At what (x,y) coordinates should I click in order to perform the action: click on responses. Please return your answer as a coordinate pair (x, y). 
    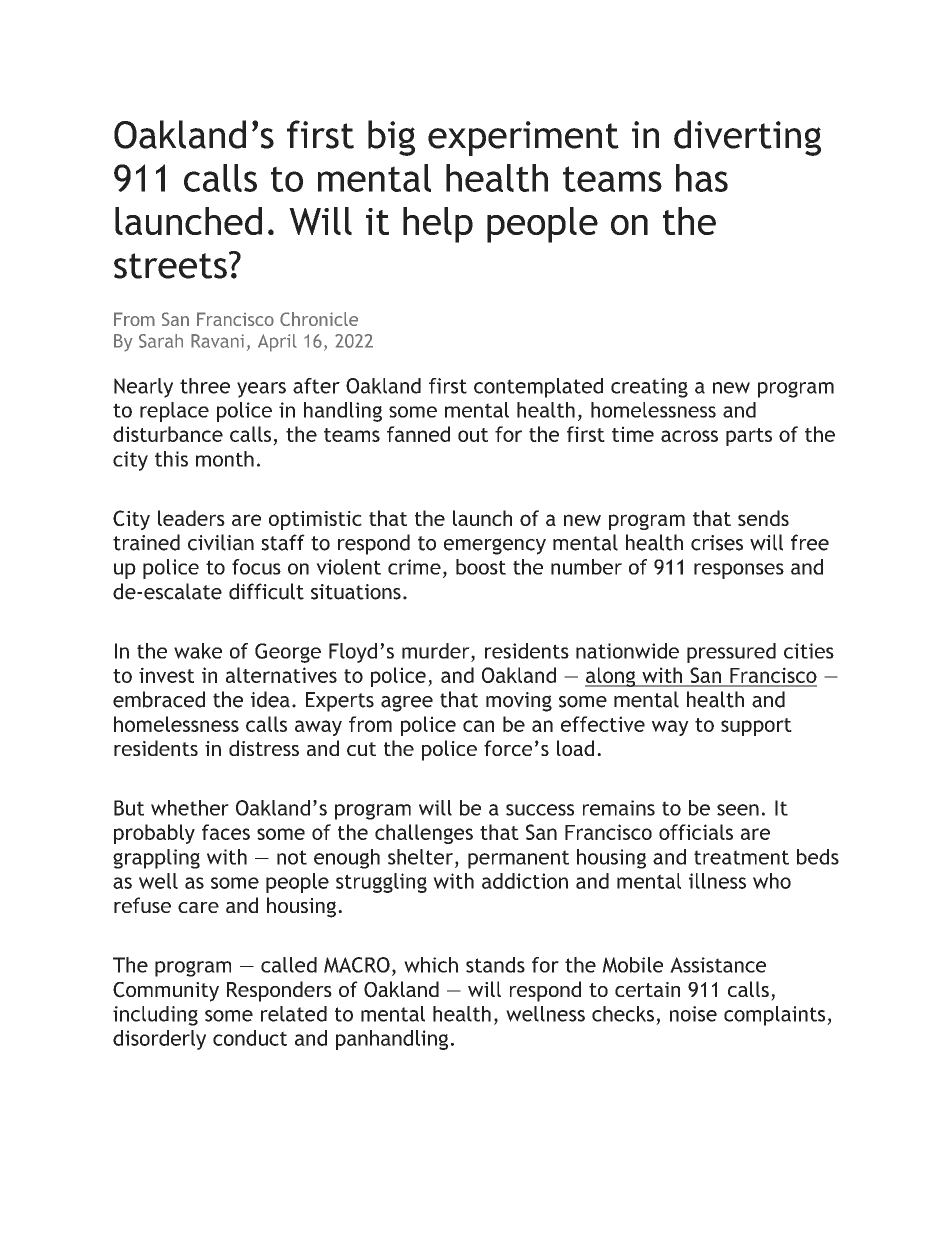
    Looking at the image, I should click on (739, 571).
